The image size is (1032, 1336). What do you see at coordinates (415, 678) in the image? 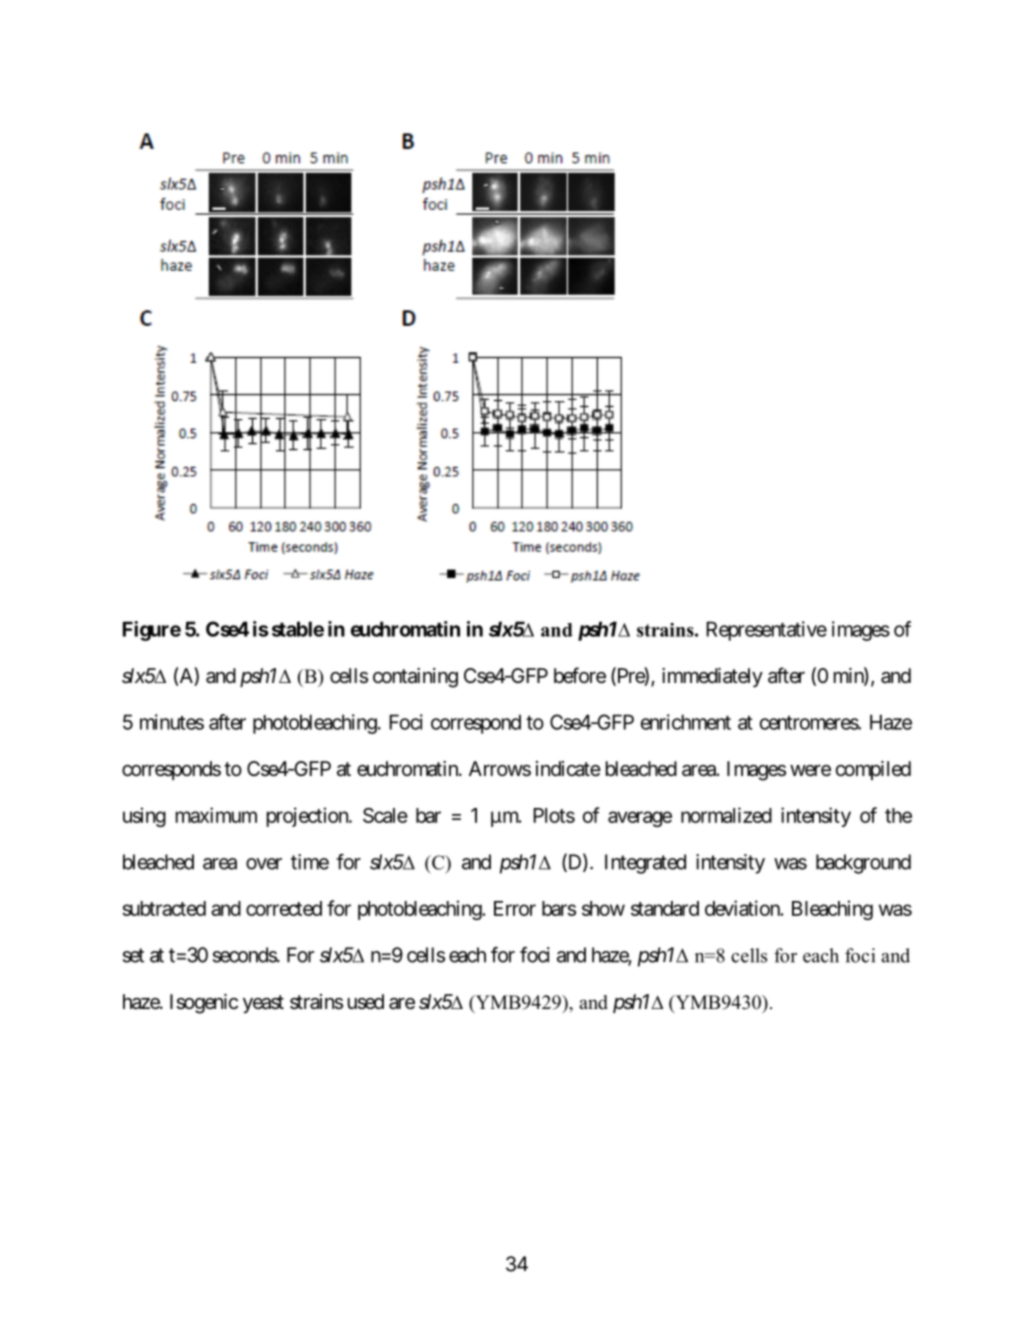
I see `containing` at bounding box center [415, 678].
